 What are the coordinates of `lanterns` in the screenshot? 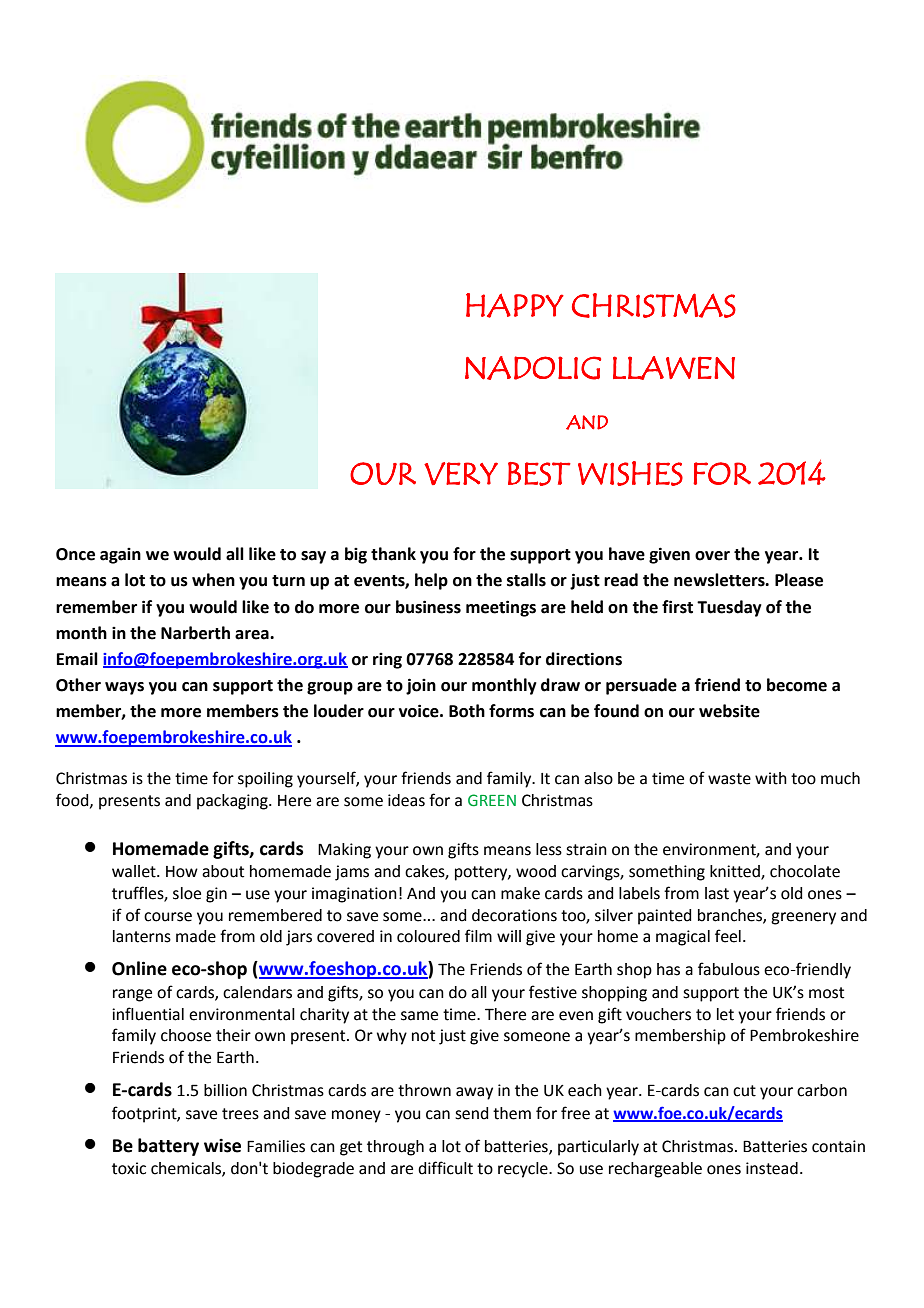 It's located at (142, 936).
